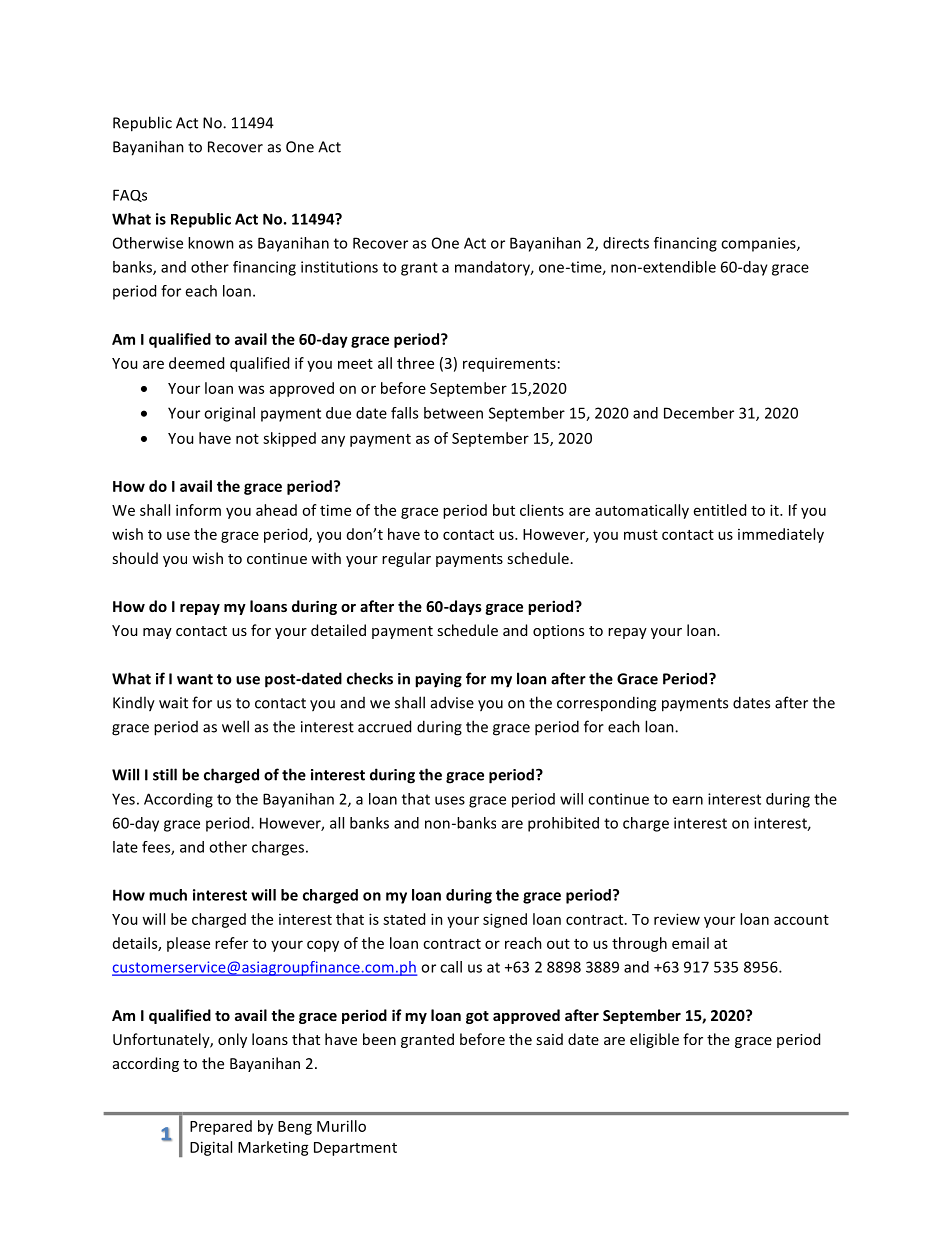 The image size is (952, 1233). Describe the element at coordinates (247, 439) in the page. I see `not` at that location.
